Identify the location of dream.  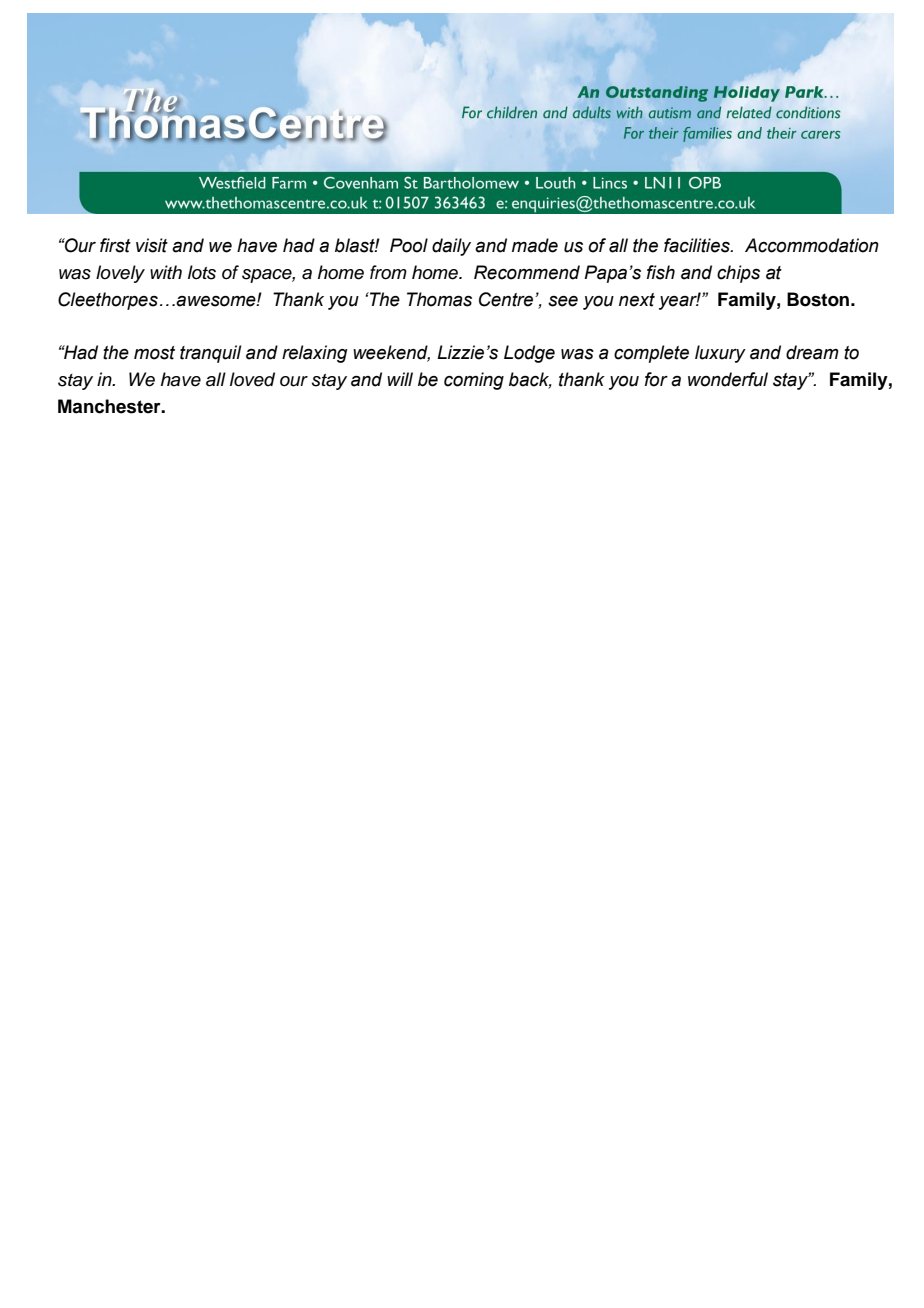
(812, 352).
